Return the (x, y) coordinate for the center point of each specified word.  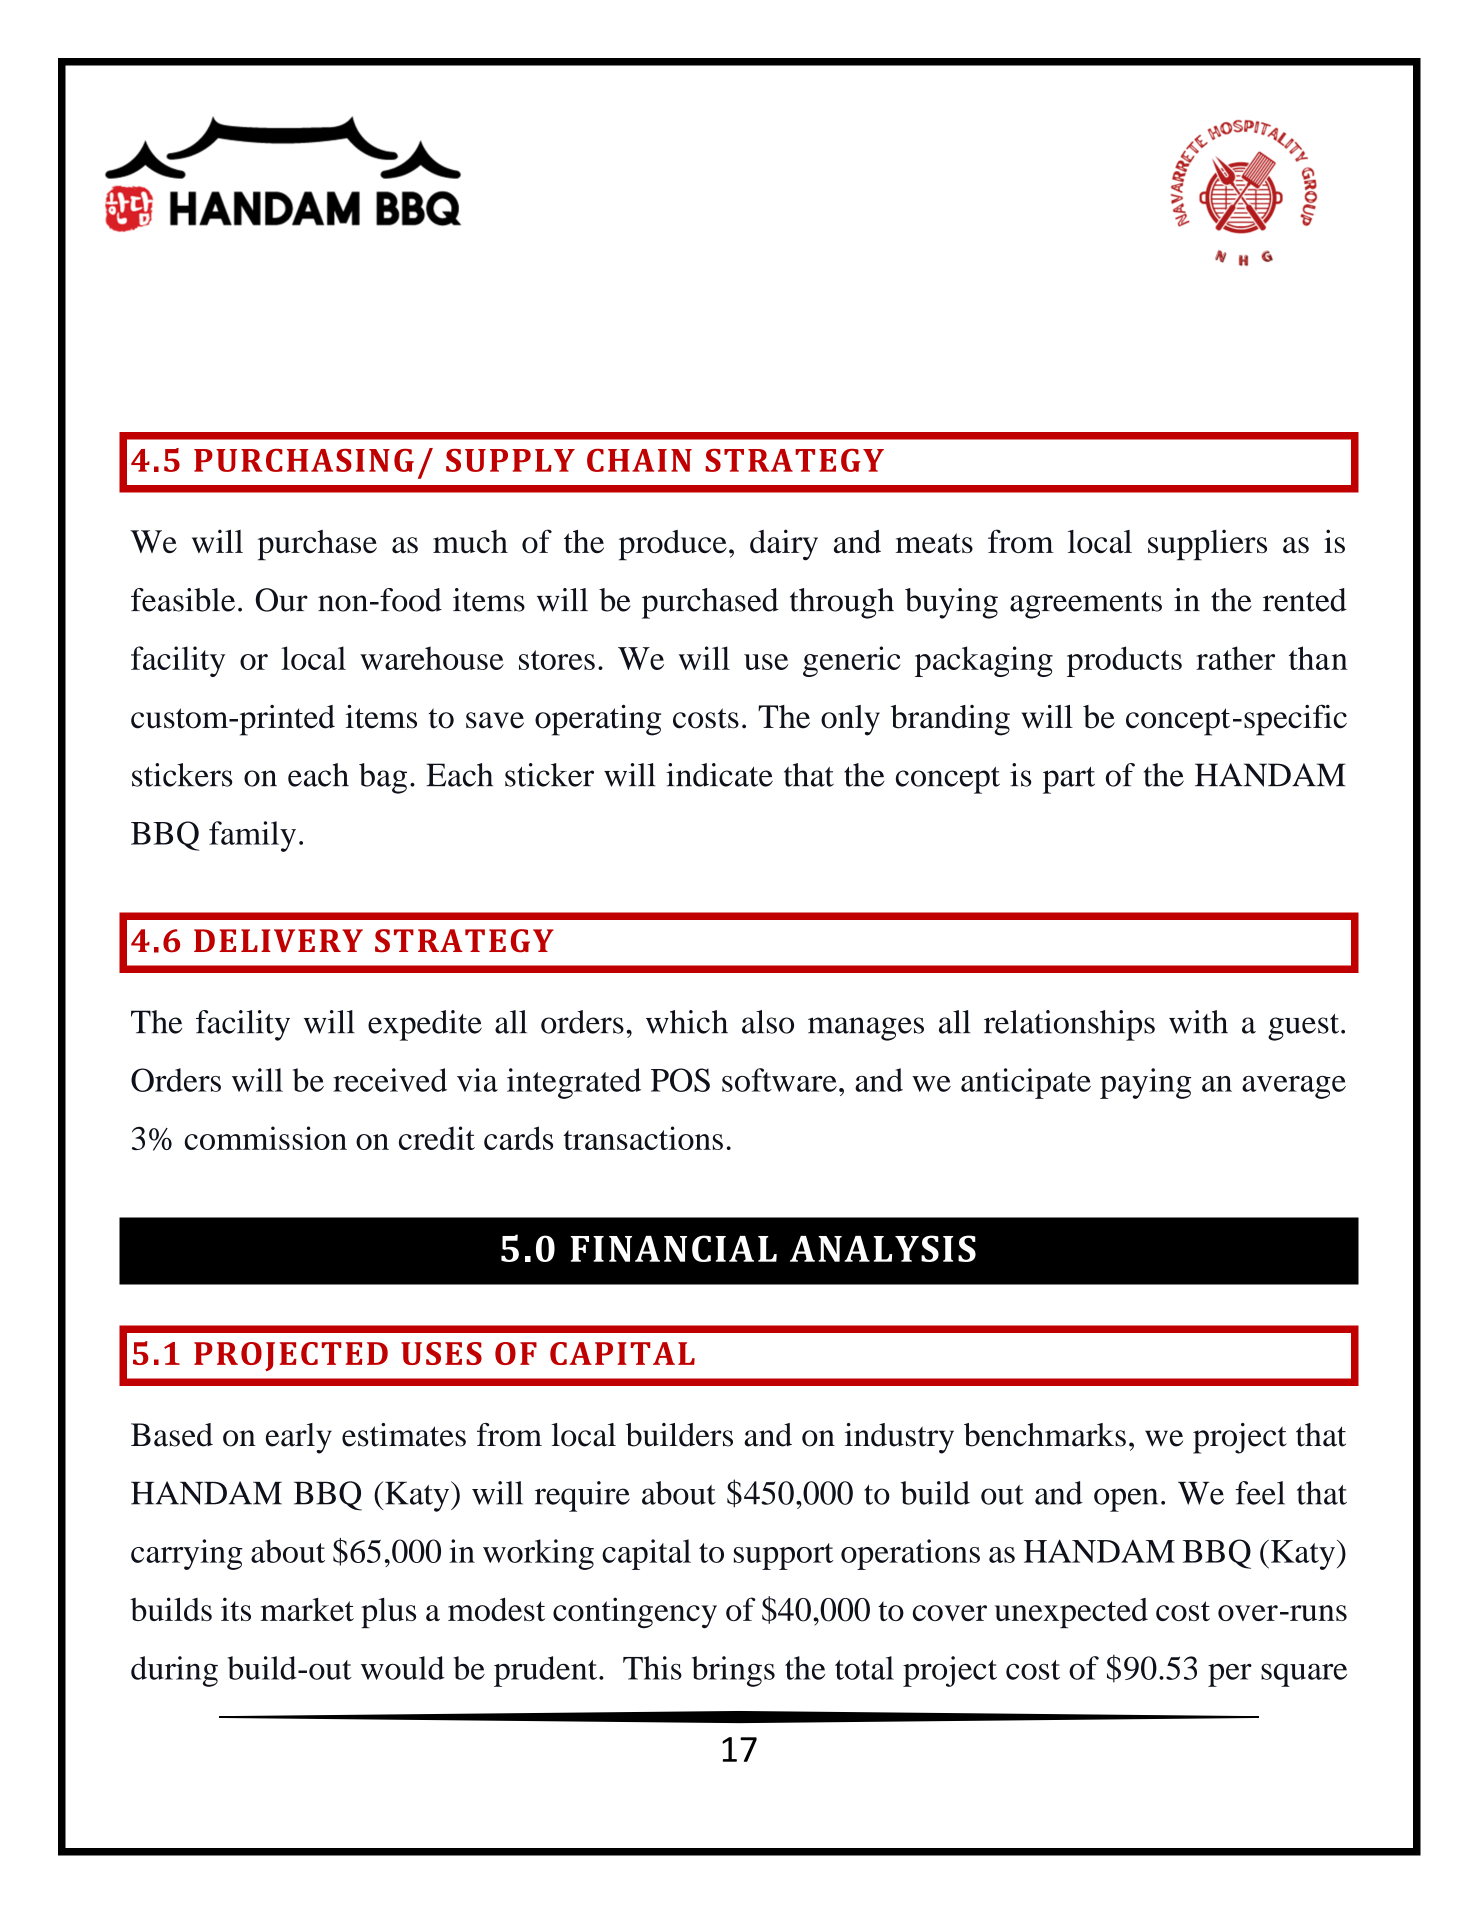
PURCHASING (304, 460)
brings (733, 1671)
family (252, 836)
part (1069, 780)
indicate (719, 775)
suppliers (1207, 545)
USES (441, 1353)
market (307, 1609)
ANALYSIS (883, 1248)
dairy (784, 545)
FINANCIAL (674, 1248)
